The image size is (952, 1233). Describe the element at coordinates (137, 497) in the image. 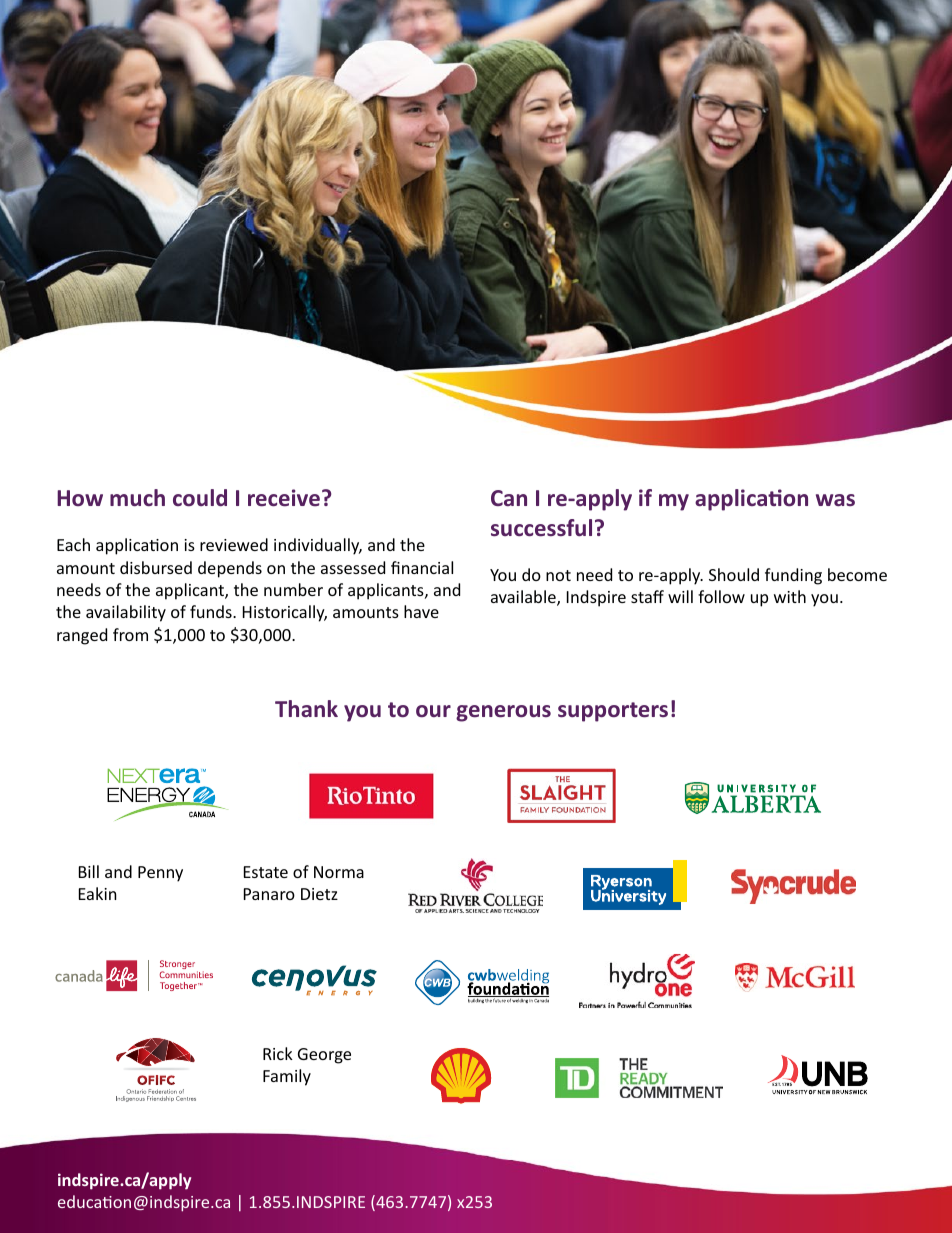

I see `much` at that location.
